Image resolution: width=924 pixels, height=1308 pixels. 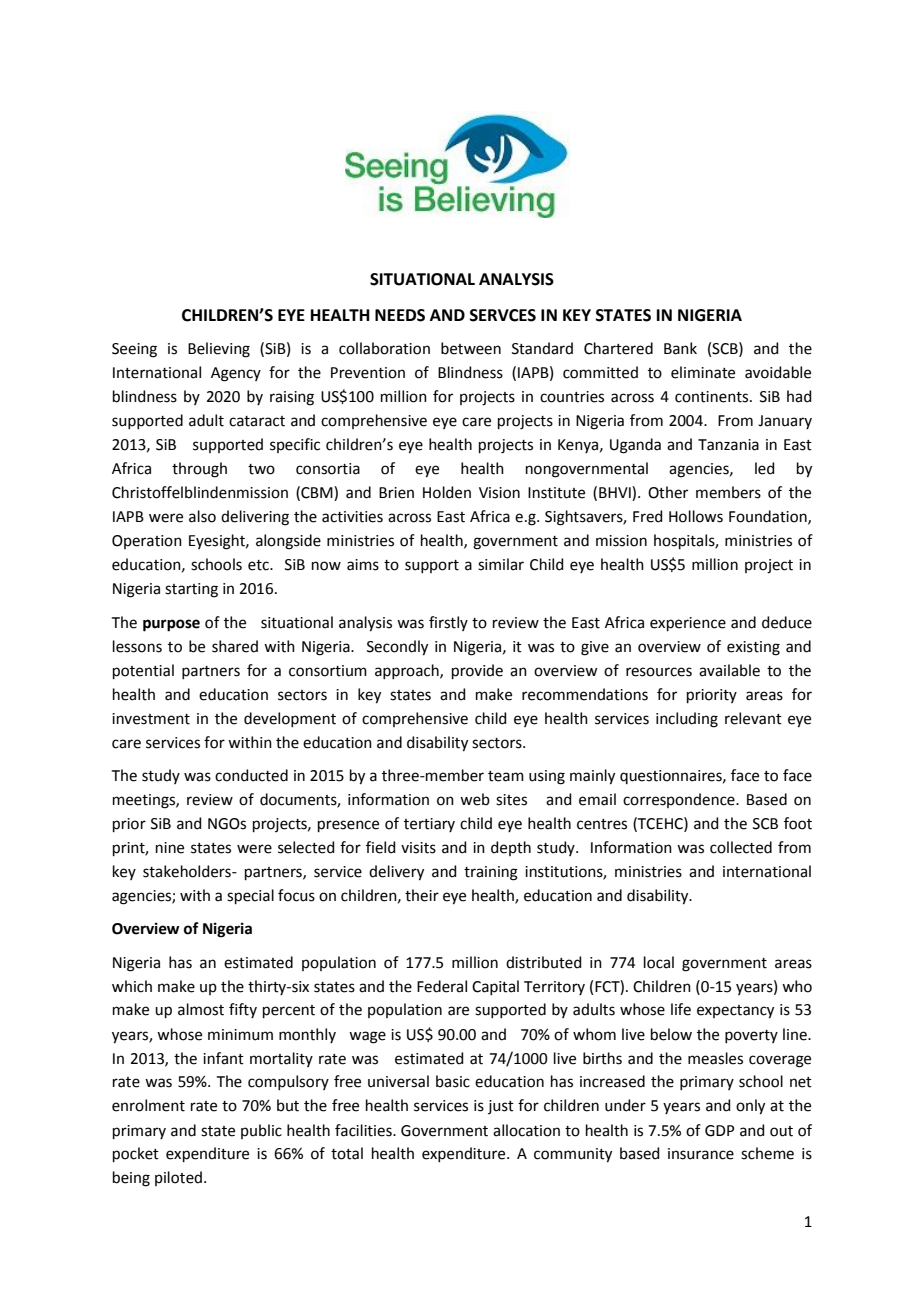 I want to click on firstly, so click(x=448, y=623).
